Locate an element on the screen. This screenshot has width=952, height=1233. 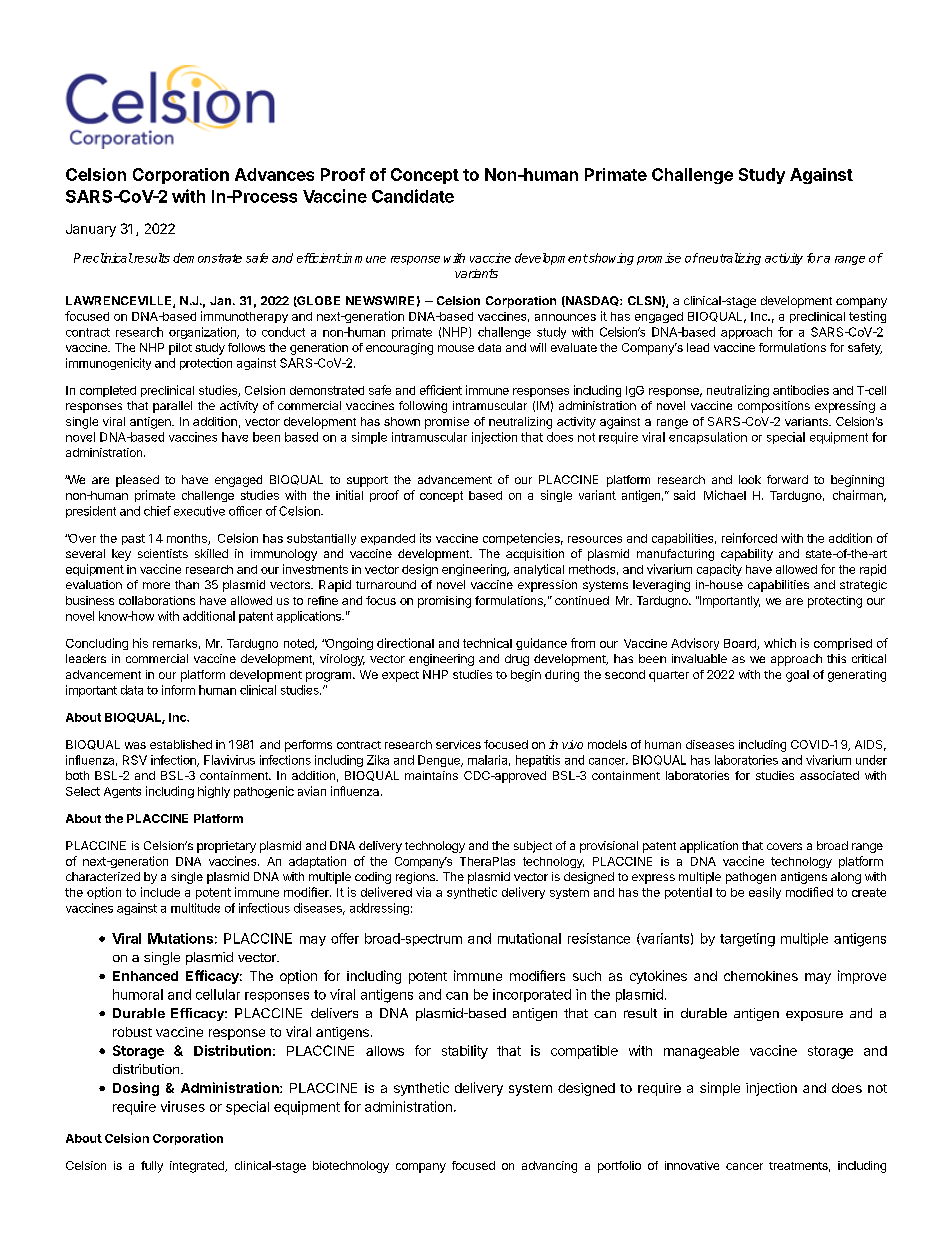
chief is located at coordinates (157, 511).
